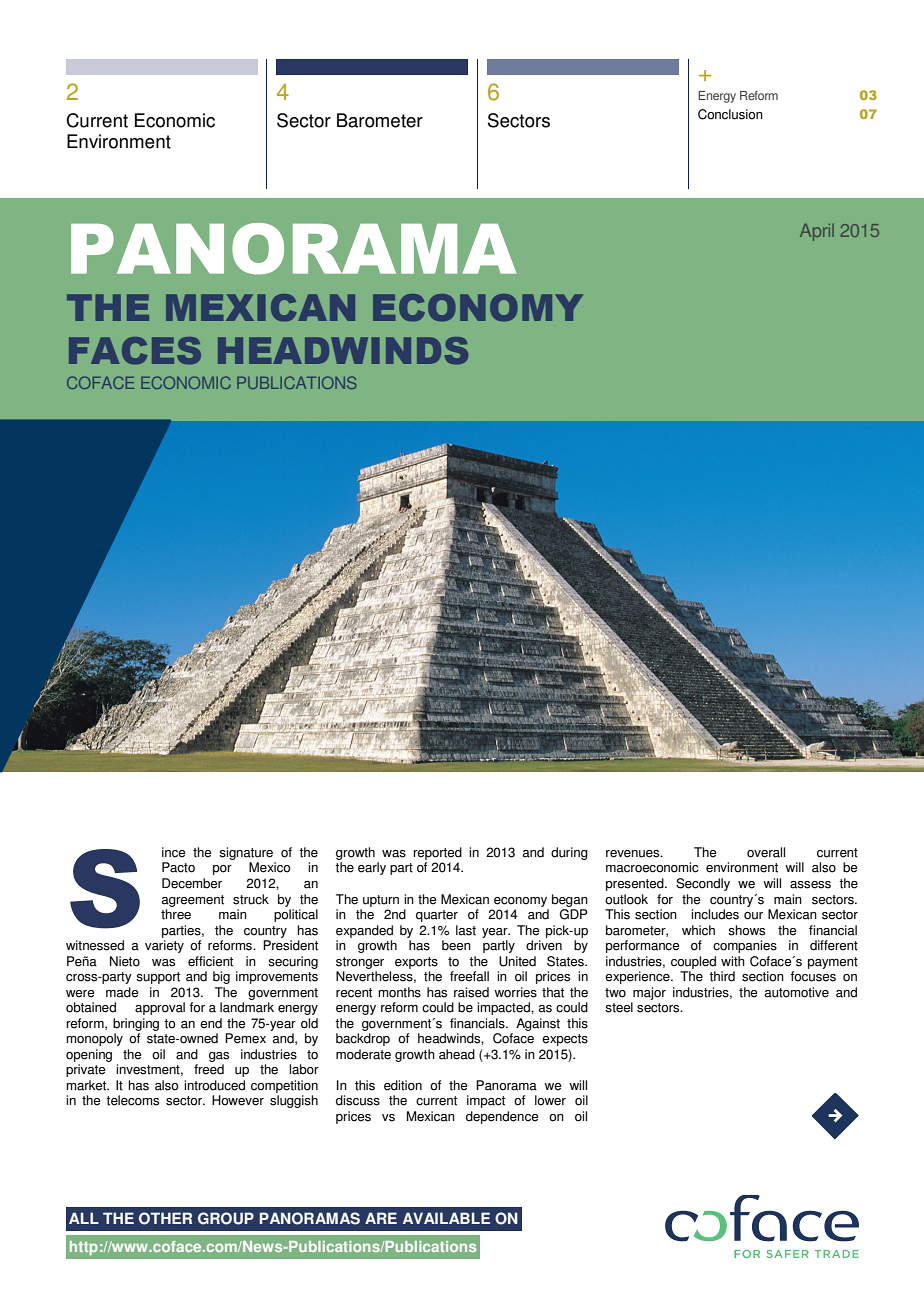  Describe the element at coordinates (165, 1218) in the document. I see `OTHER` at that location.
